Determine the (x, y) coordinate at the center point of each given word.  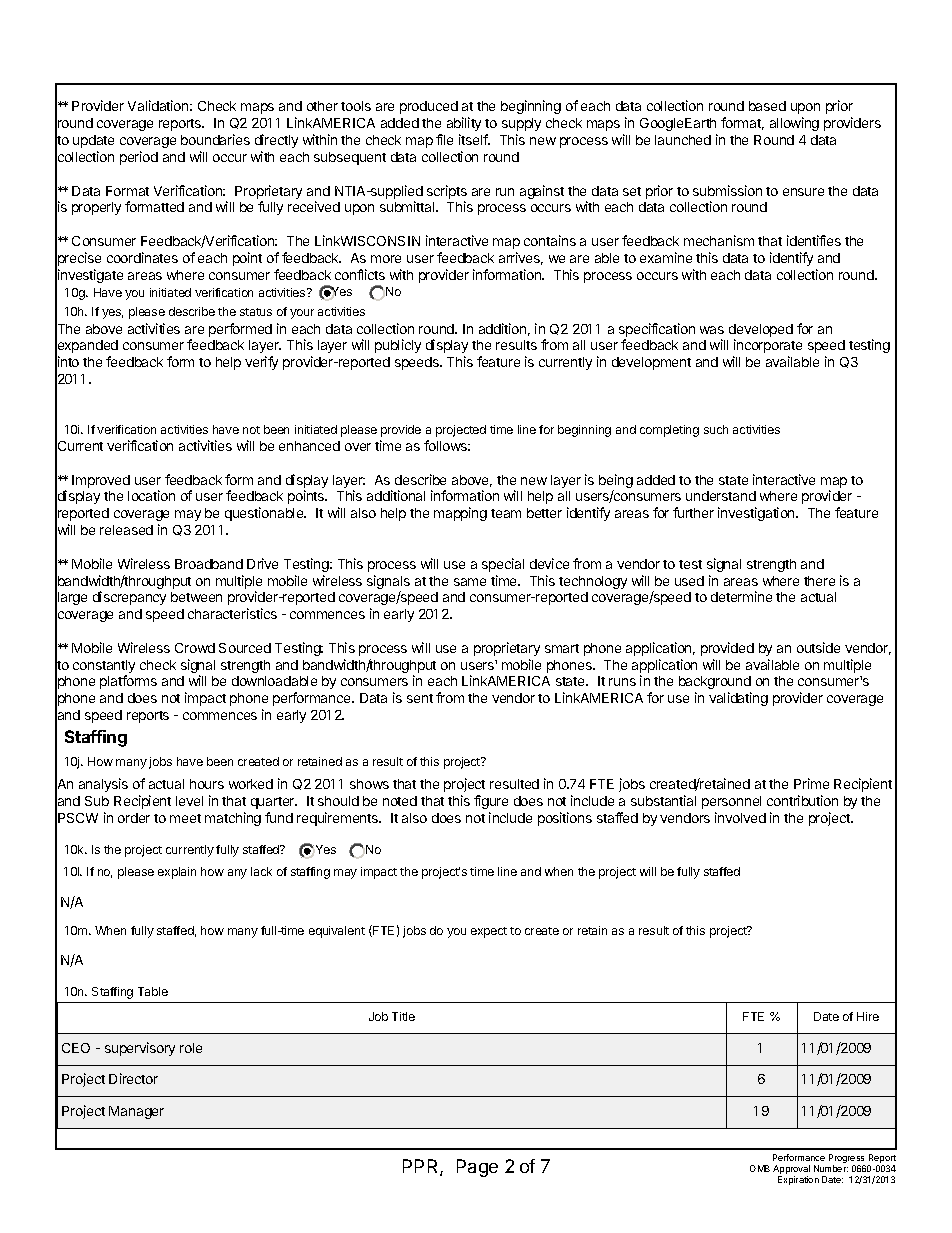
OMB (760, 1168)
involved (740, 817)
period (139, 158)
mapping (460, 514)
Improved (101, 481)
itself (474, 139)
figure (491, 802)
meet (185, 818)
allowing (794, 124)
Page (477, 1168)
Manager (136, 1112)
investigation (757, 514)
